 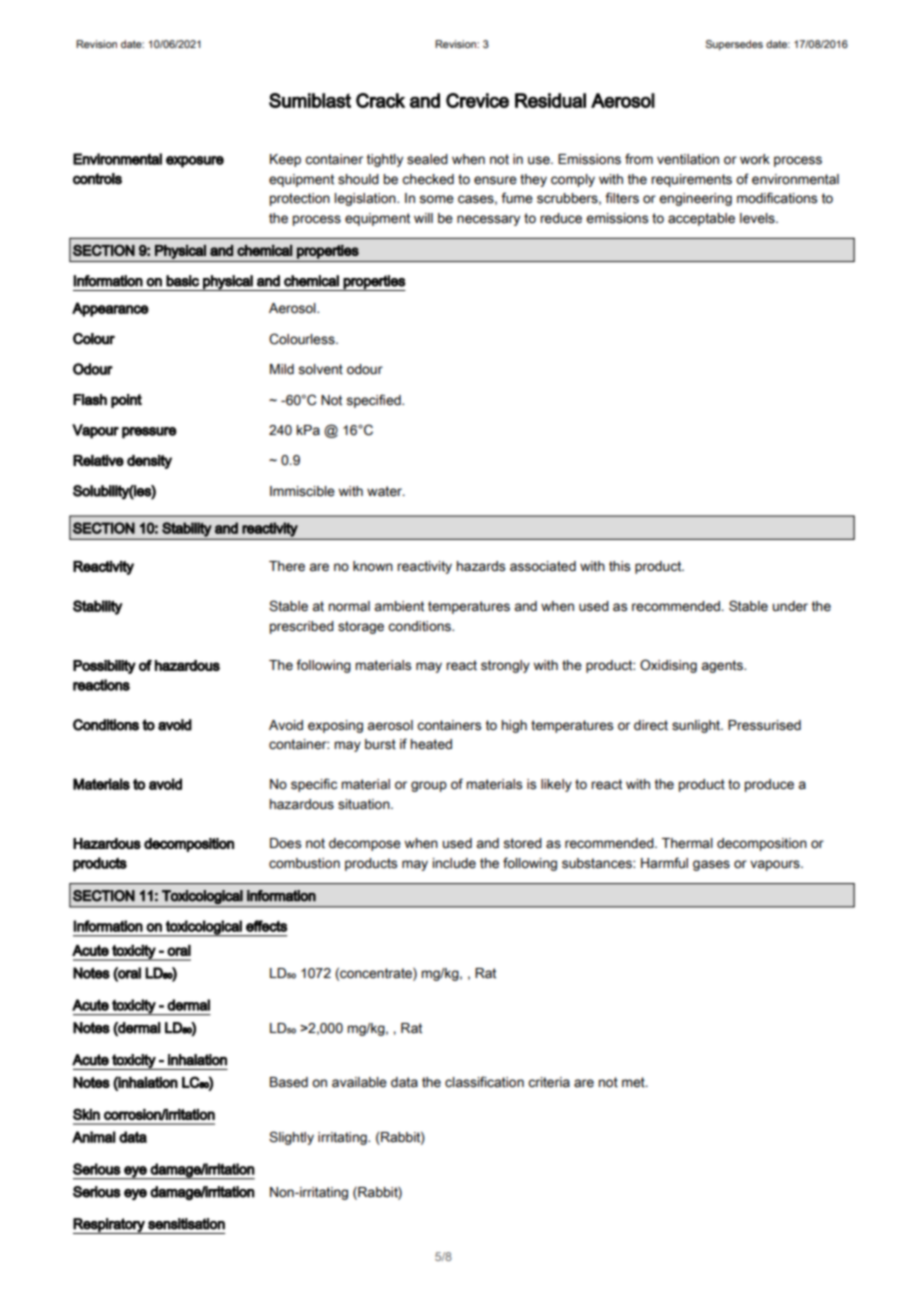 What do you see at coordinates (711, 865) in the screenshot?
I see `gases` at bounding box center [711, 865].
